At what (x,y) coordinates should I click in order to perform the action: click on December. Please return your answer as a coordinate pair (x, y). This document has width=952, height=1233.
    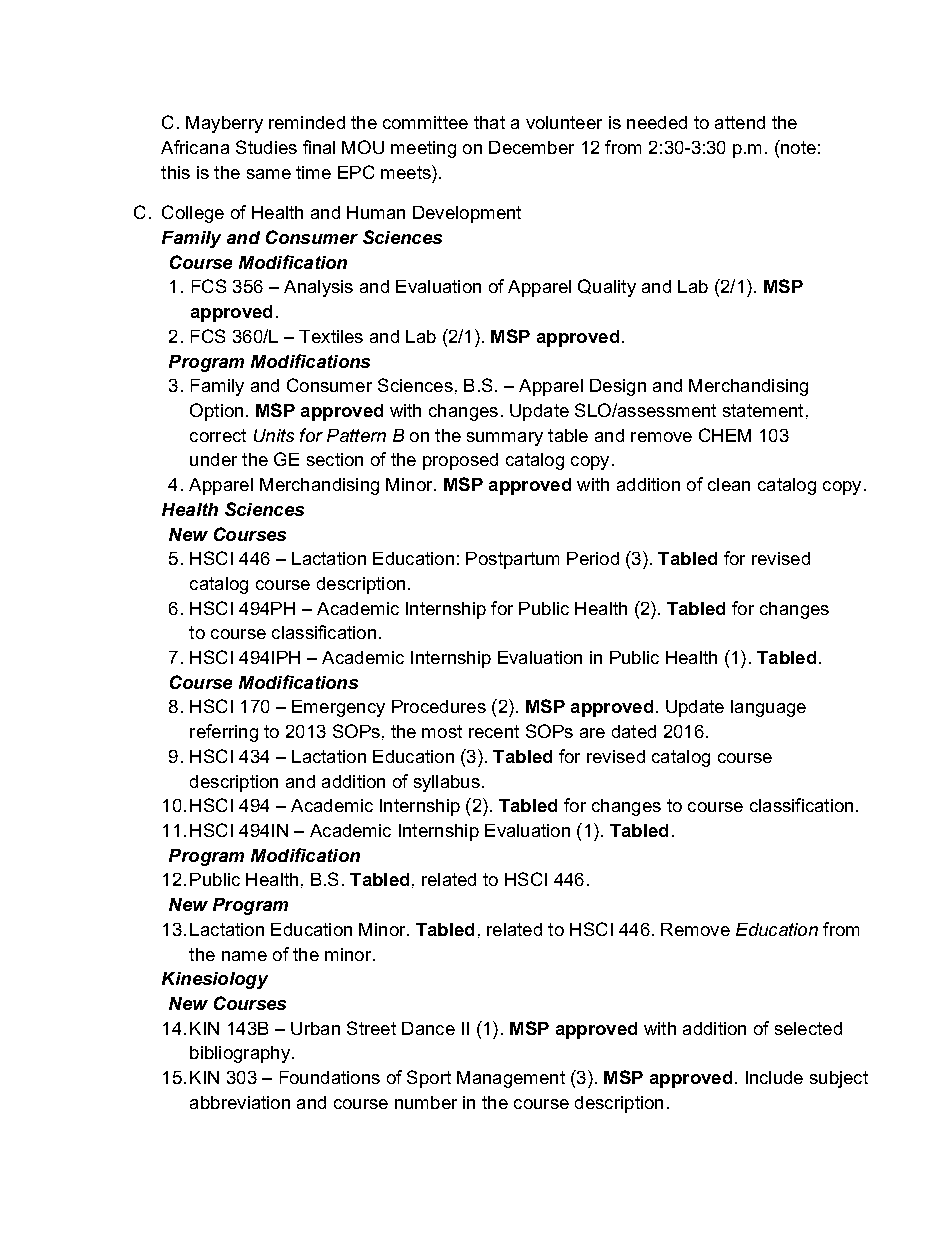
    Looking at the image, I should click on (531, 147).
